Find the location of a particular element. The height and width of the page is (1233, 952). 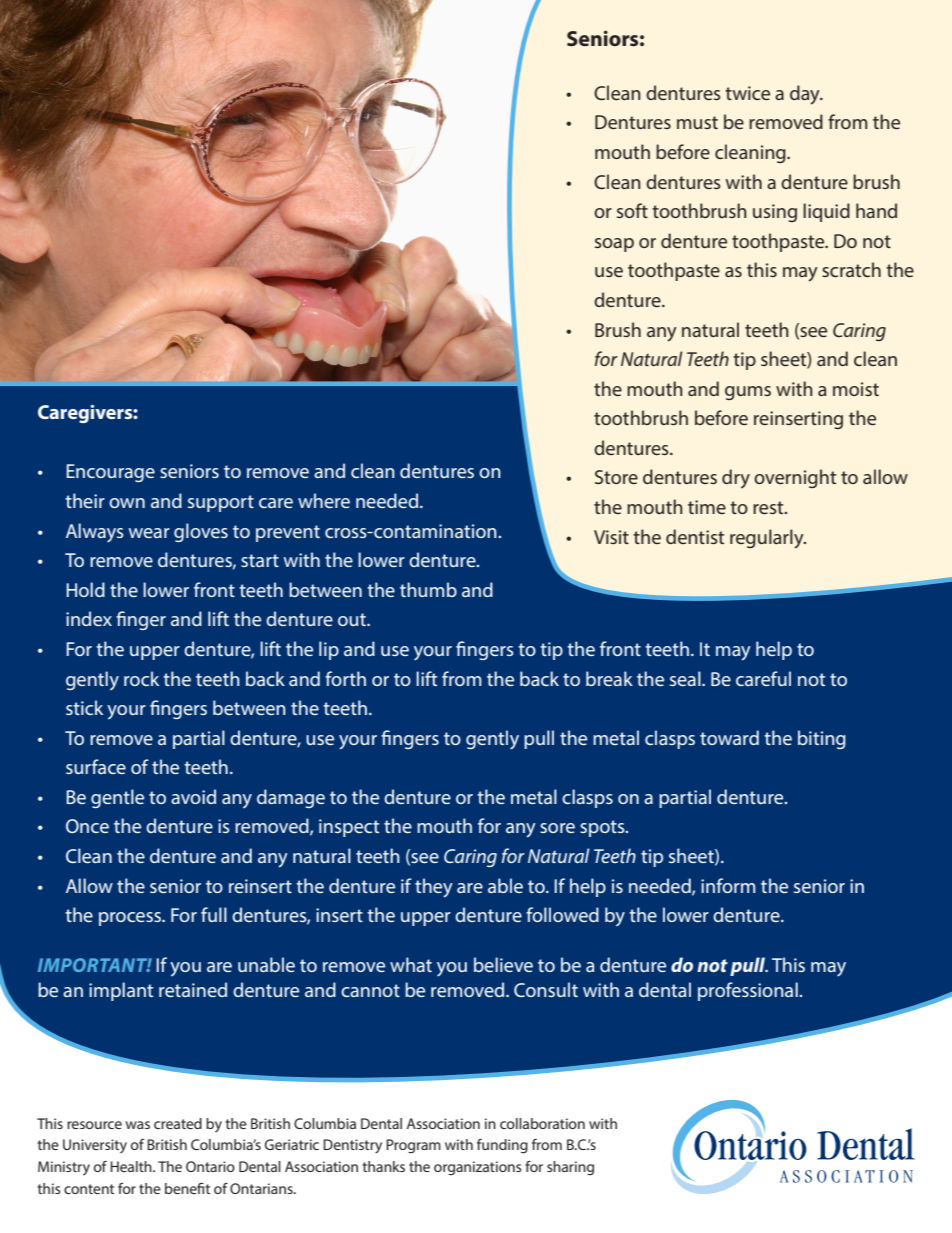

seal is located at coordinates (686, 678).
